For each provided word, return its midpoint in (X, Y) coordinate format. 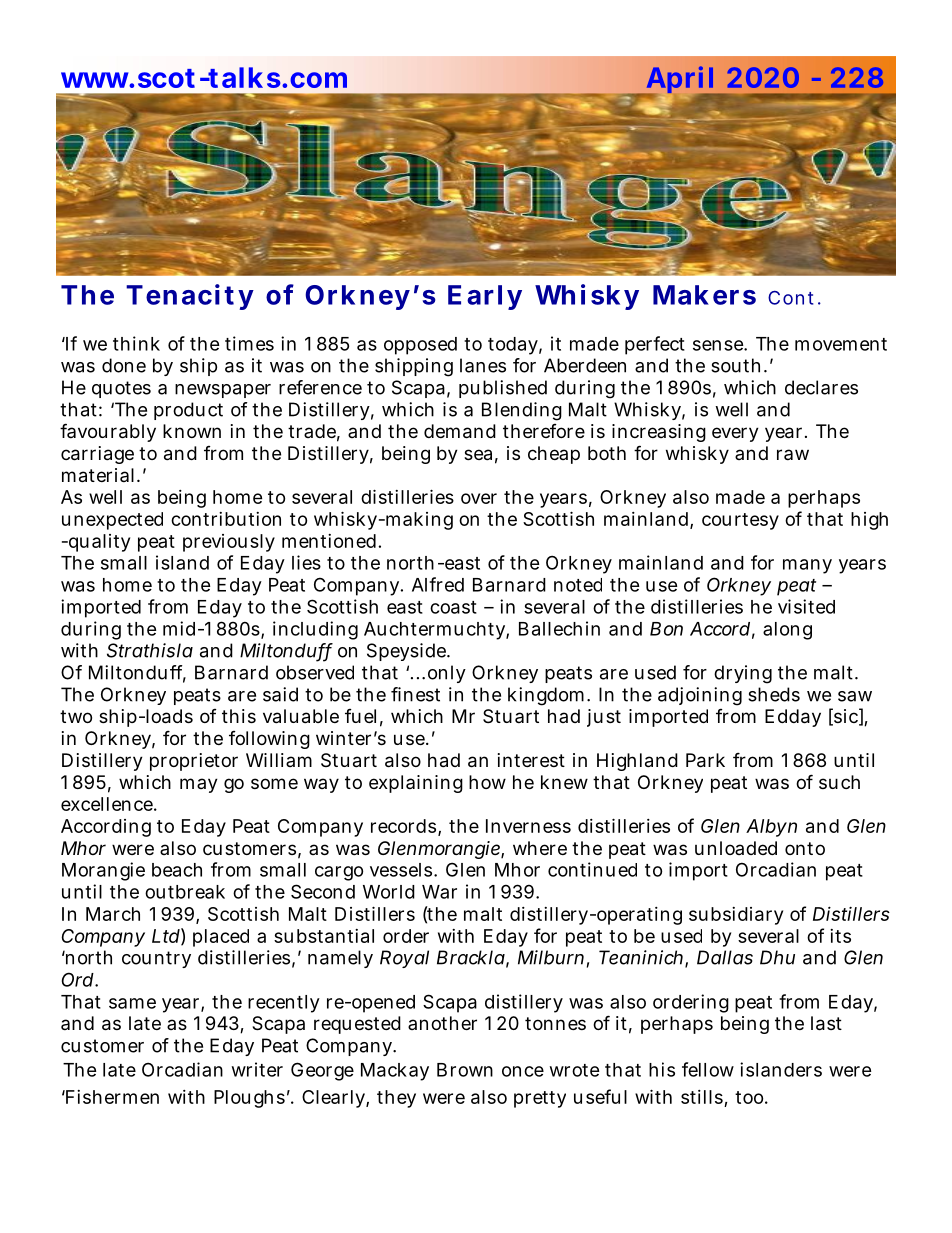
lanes (483, 365)
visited (806, 606)
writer (257, 1069)
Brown (465, 1070)
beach (177, 870)
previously (229, 543)
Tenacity (190, 297)
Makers (704, 295)
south (735, 365)
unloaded (736, 848)
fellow (708, 1069)
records (405, 827)
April (679, 81)
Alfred (438, 584)
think (136, 343)
